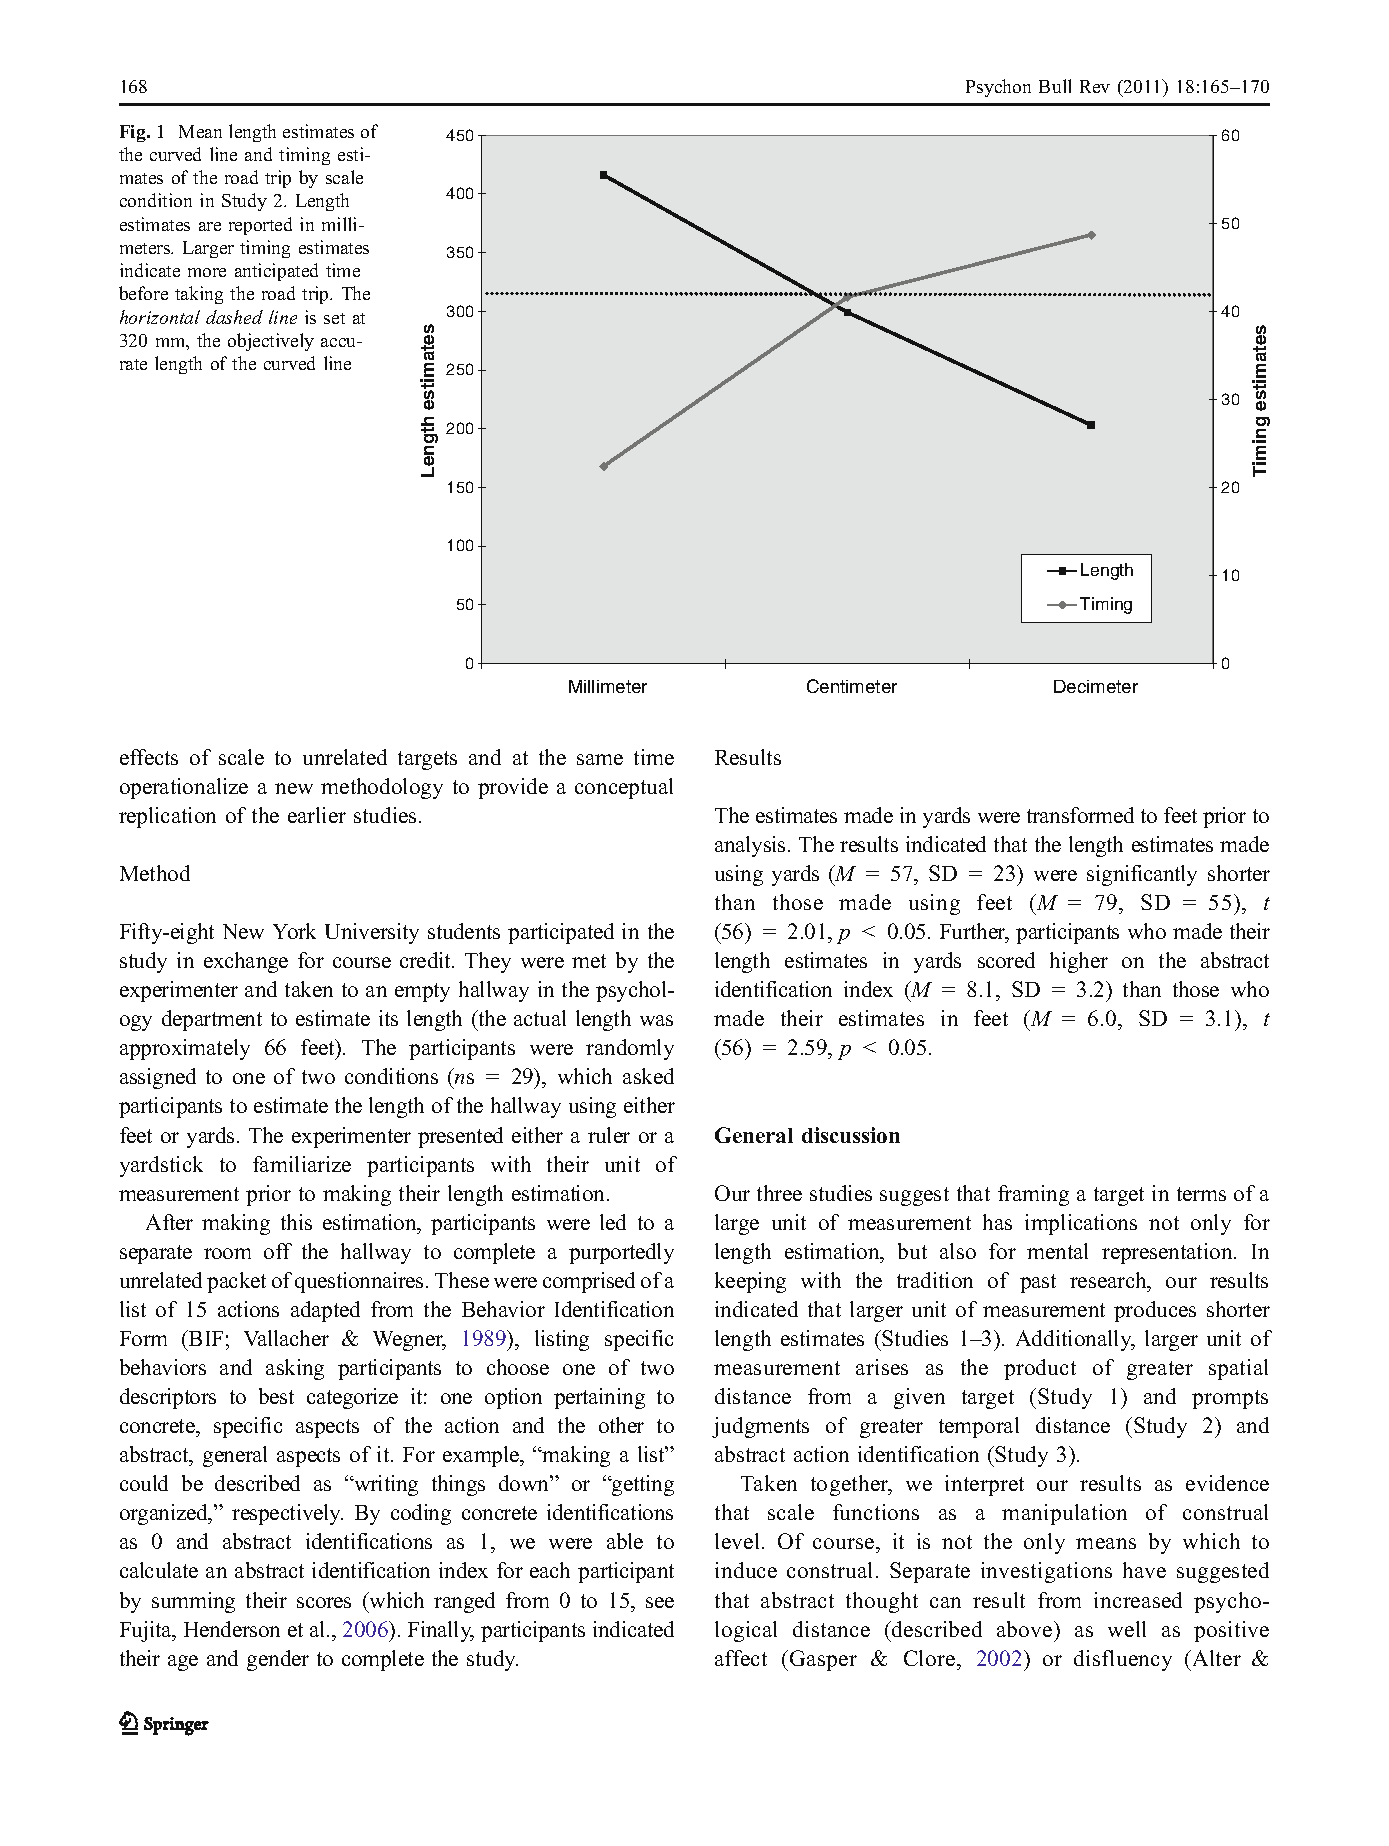 The width and height of the image is (1389, 1846). Describe the element at coordinates (1055, 86) in the image. I see `Bull` at that location.
